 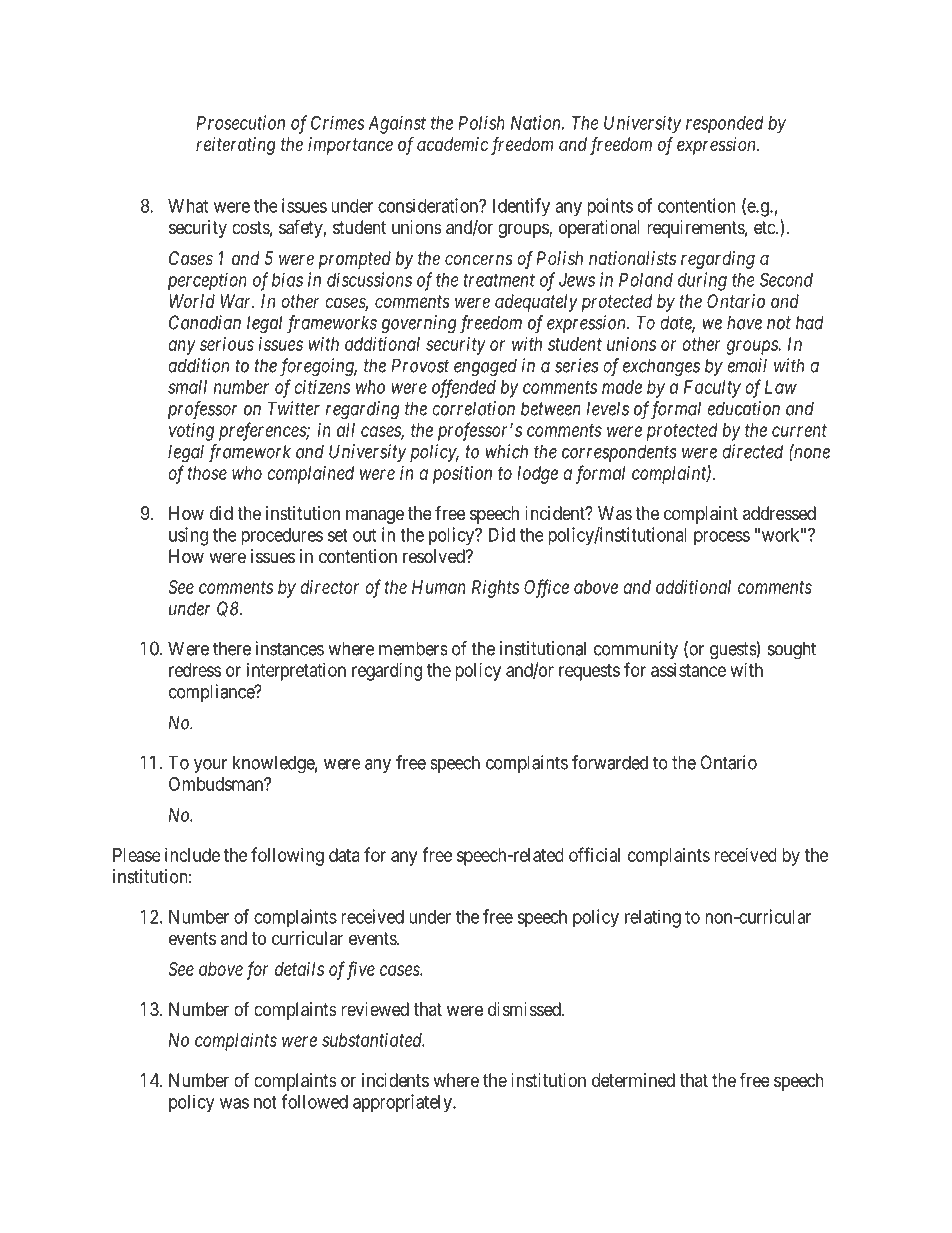 What do you see at coordinates (236, 146) in the page?
I see `reiterating` at bounding box center [236, 146].
